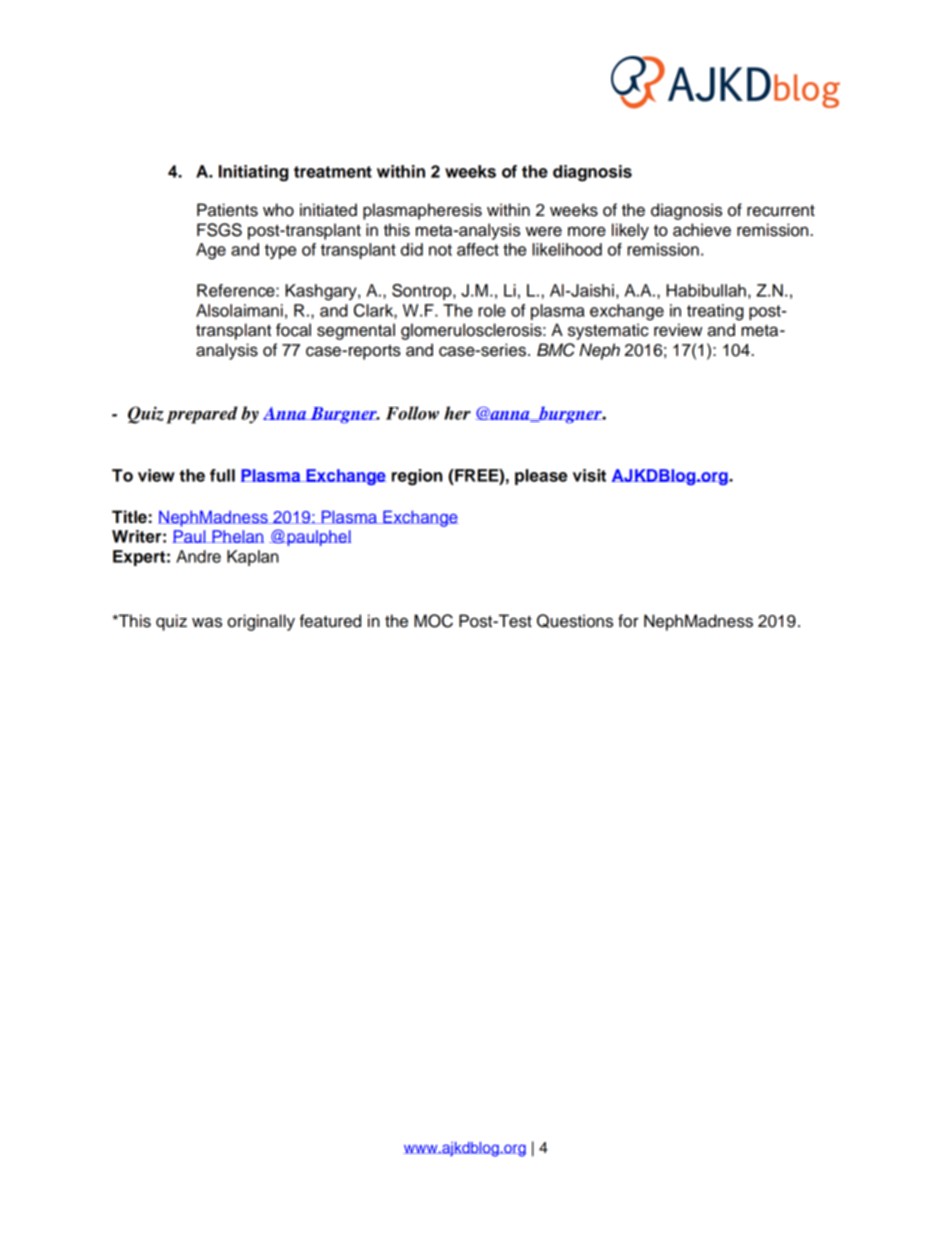 Image resolution: width=952 pixels, height=1233 pixels. What do you see at coordinates (237, 290) in the screenshot?
I see `Reference` at bounding box center [237, 290].
